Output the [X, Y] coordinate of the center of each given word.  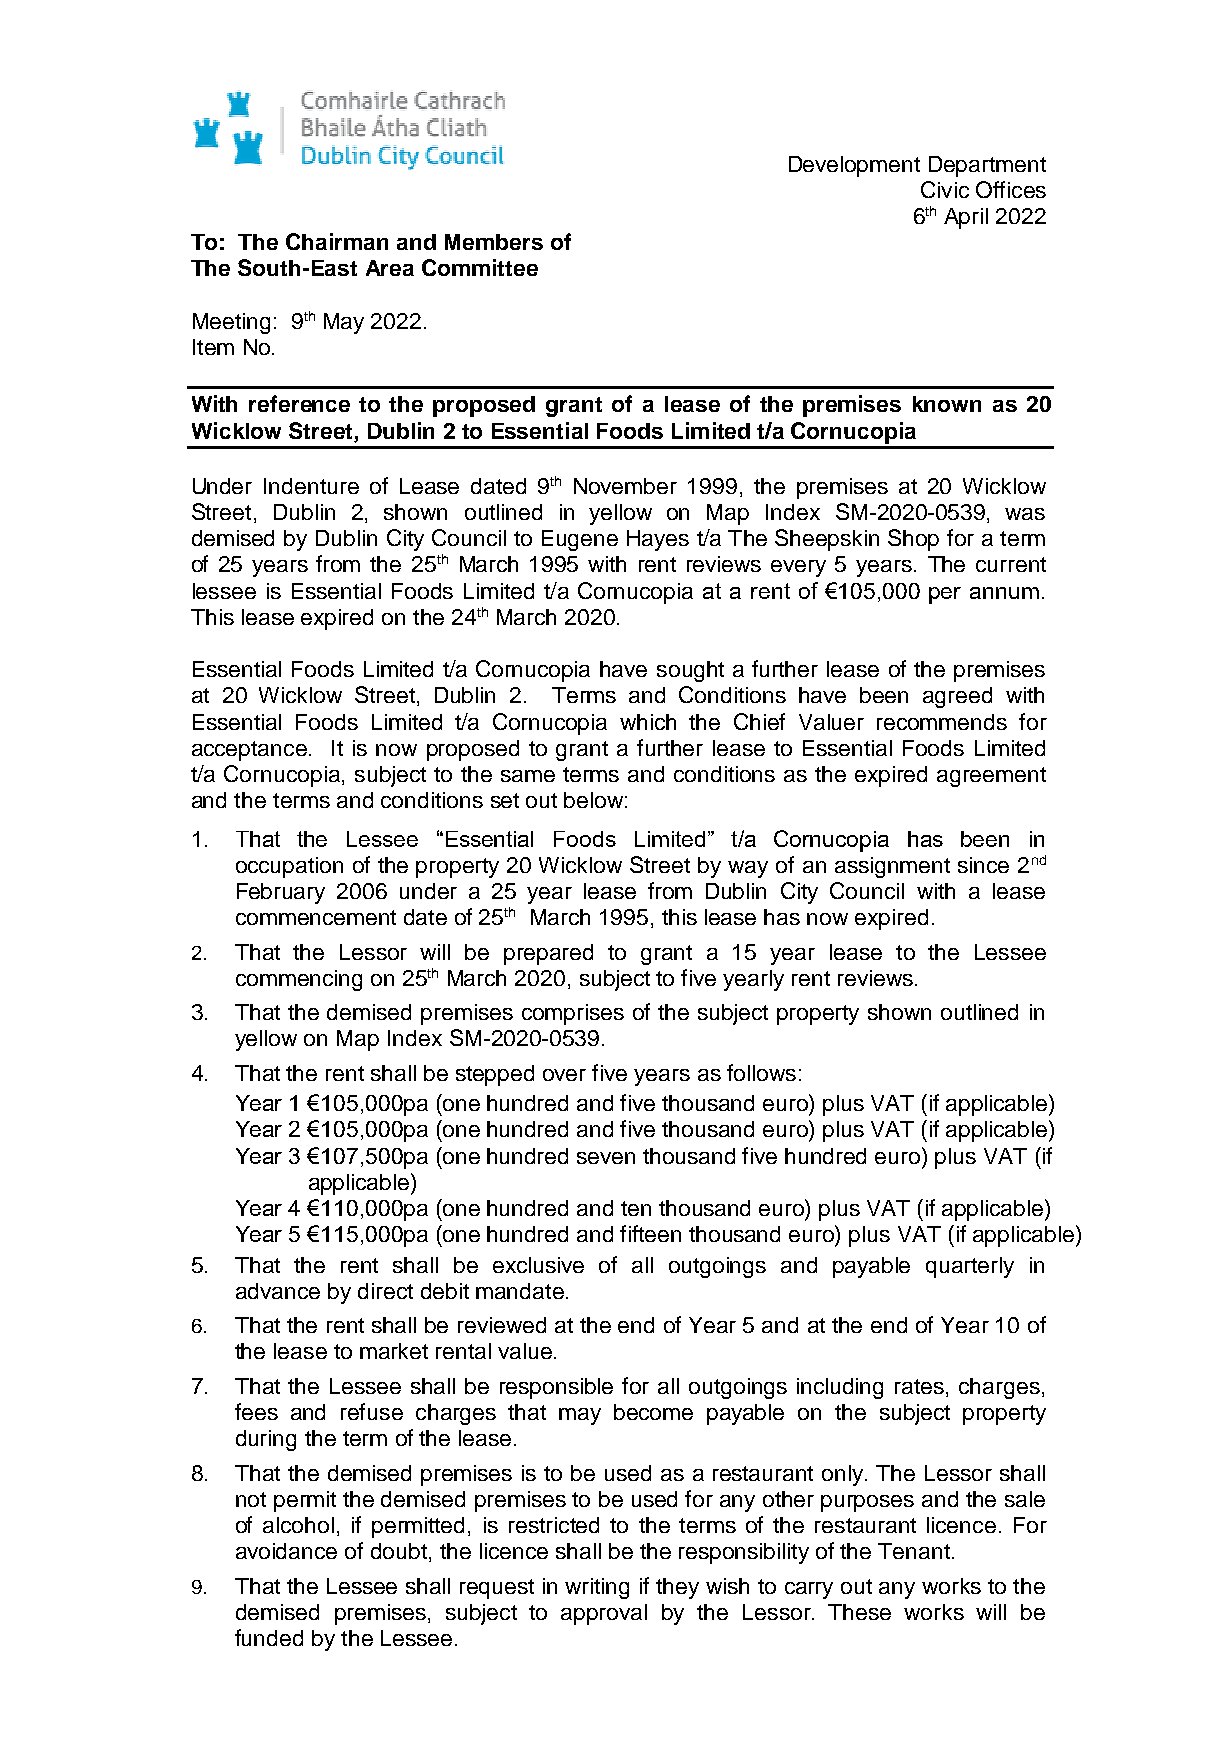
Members [494, 242]
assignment [892, 867]
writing [597, 1588]
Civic [945, 189]
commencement [316, 917]
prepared [548, 954]
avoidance [286, 1551]
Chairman [337, 241]
